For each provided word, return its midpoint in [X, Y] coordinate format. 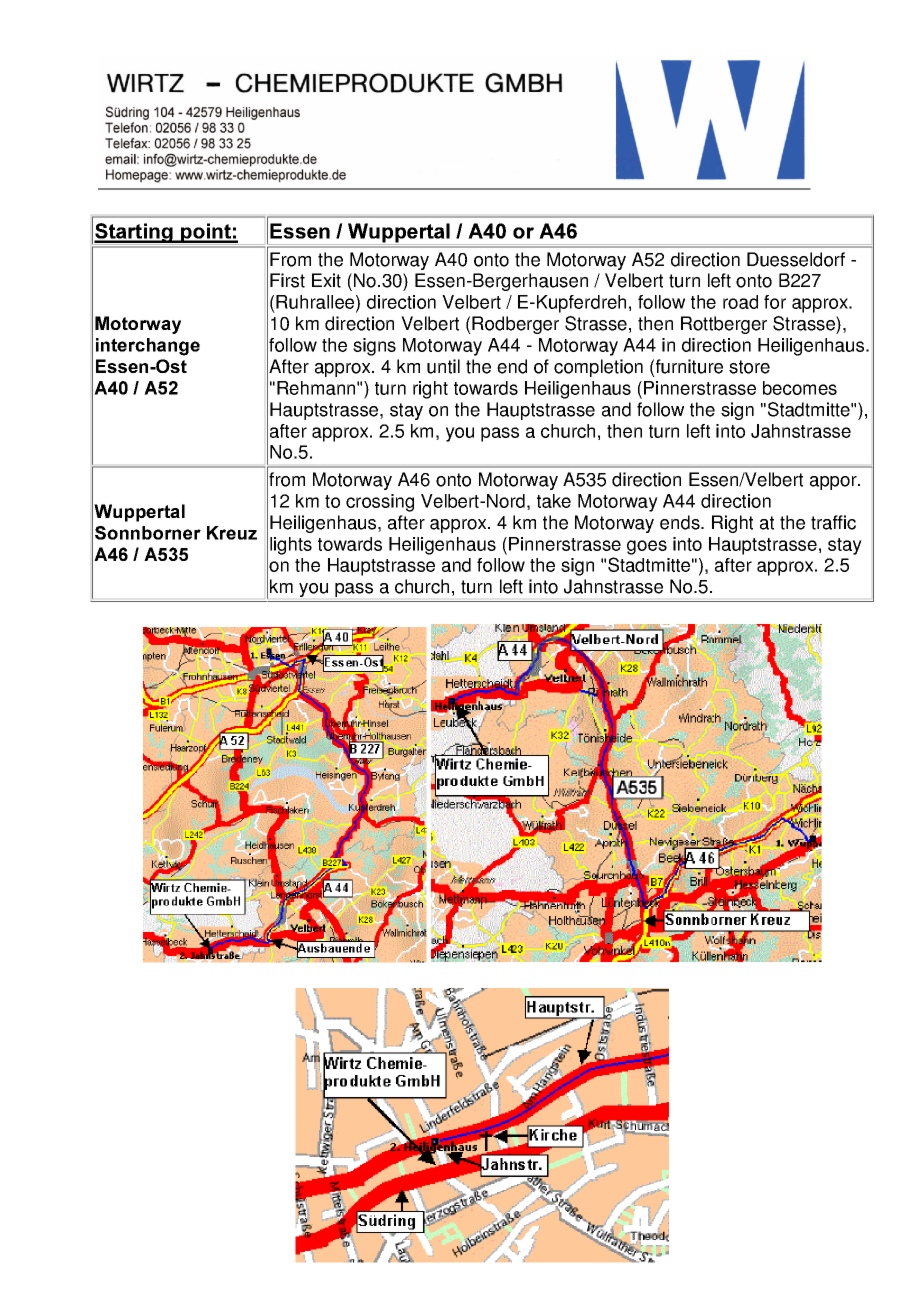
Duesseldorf [796, 259]
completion [598, 368]
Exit [326, 280]
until [443, 366]
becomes [800, 388]
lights [291, 546]
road [740, 302]
